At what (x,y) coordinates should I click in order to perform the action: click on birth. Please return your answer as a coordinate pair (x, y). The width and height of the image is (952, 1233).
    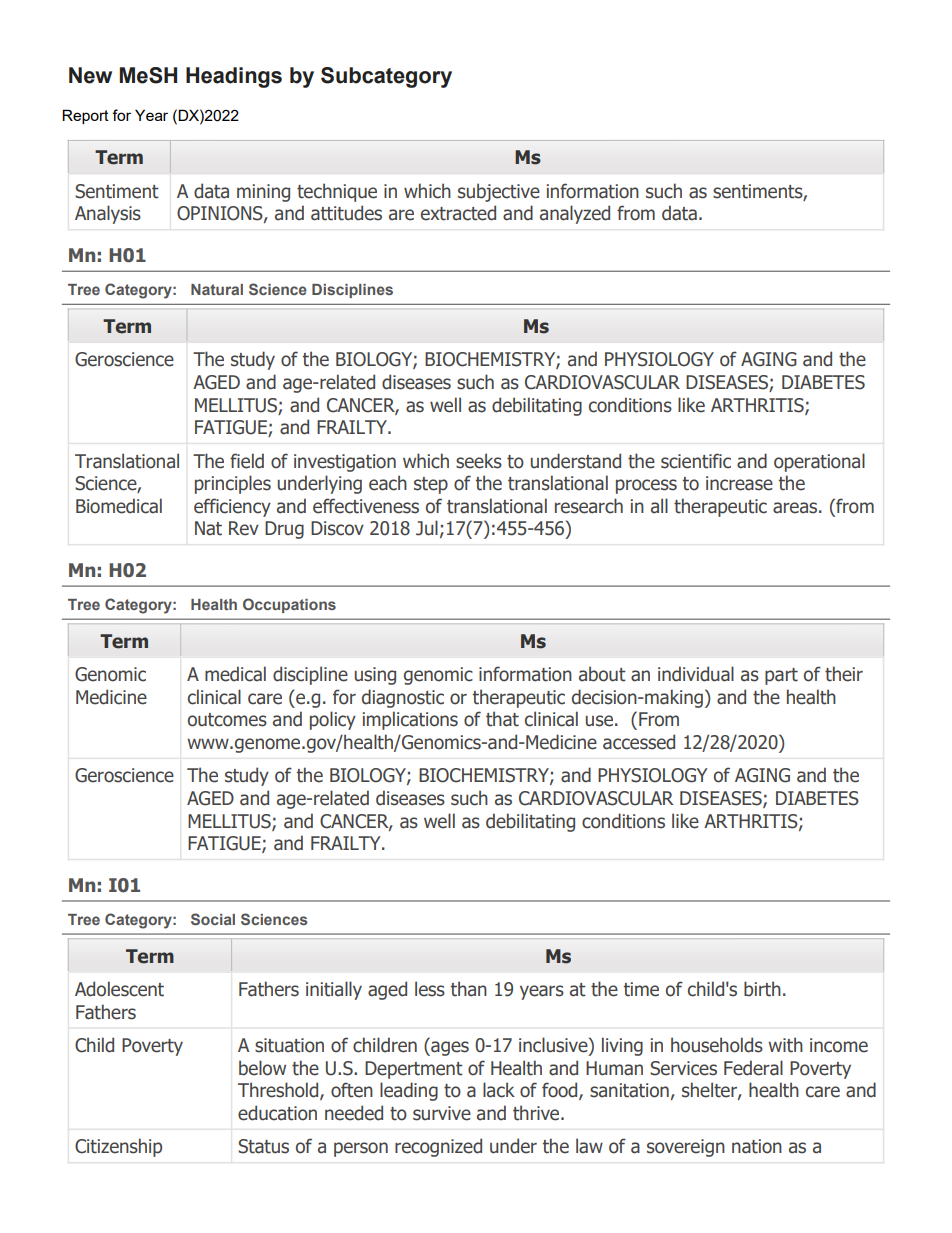
    Looking at the image, I should click on (762, 989).
